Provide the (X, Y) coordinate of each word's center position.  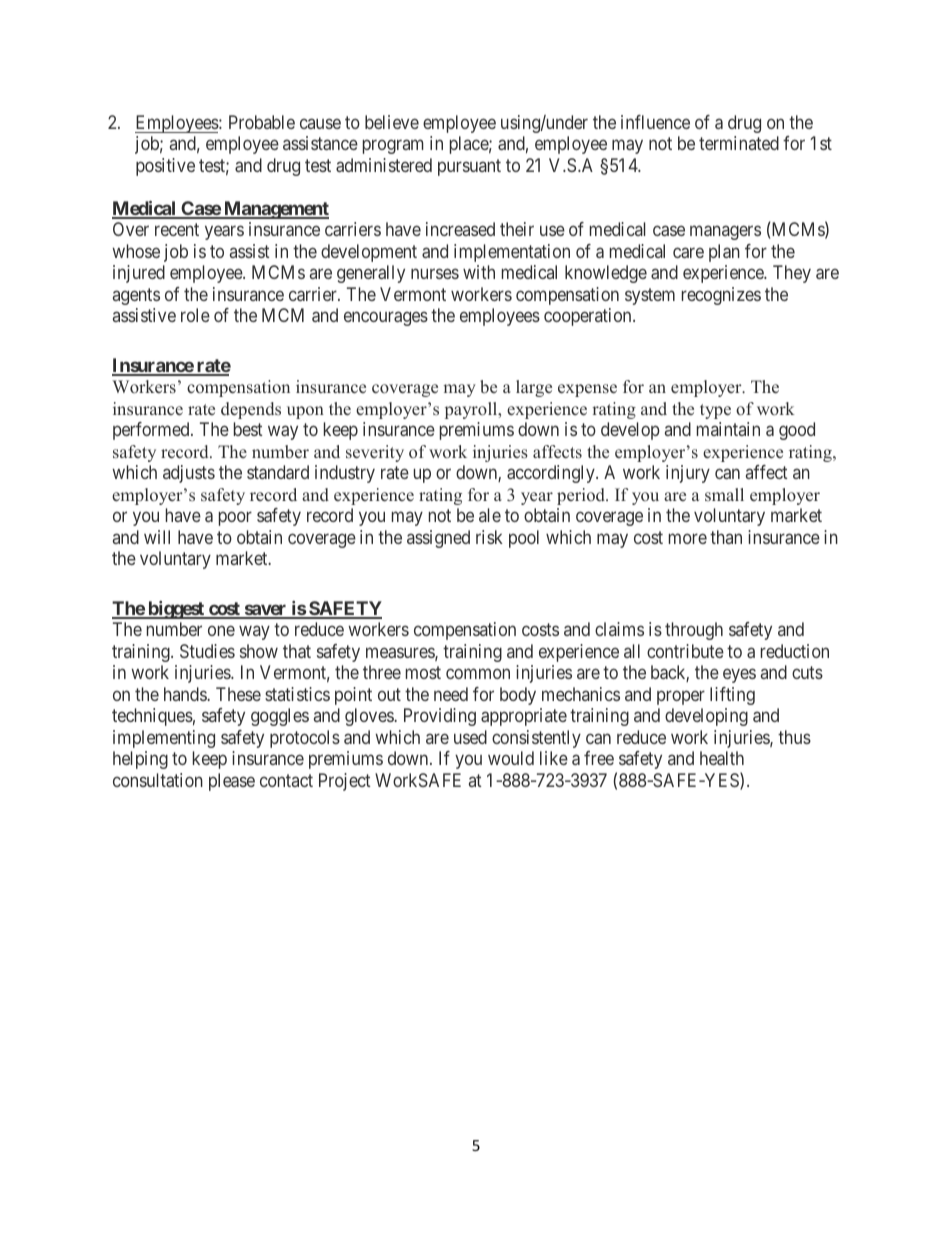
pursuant (469, 167)
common (478, 674)
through (694, 631)
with (479, 272)
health (722, 758)
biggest (176, 610)
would (511, 758)
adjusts (189, 474)
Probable (262, 122)
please (232, 782)
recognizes (721, 296)
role (195, 315)
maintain (728, 429)
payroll (472, 410)
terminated (739, 143)
